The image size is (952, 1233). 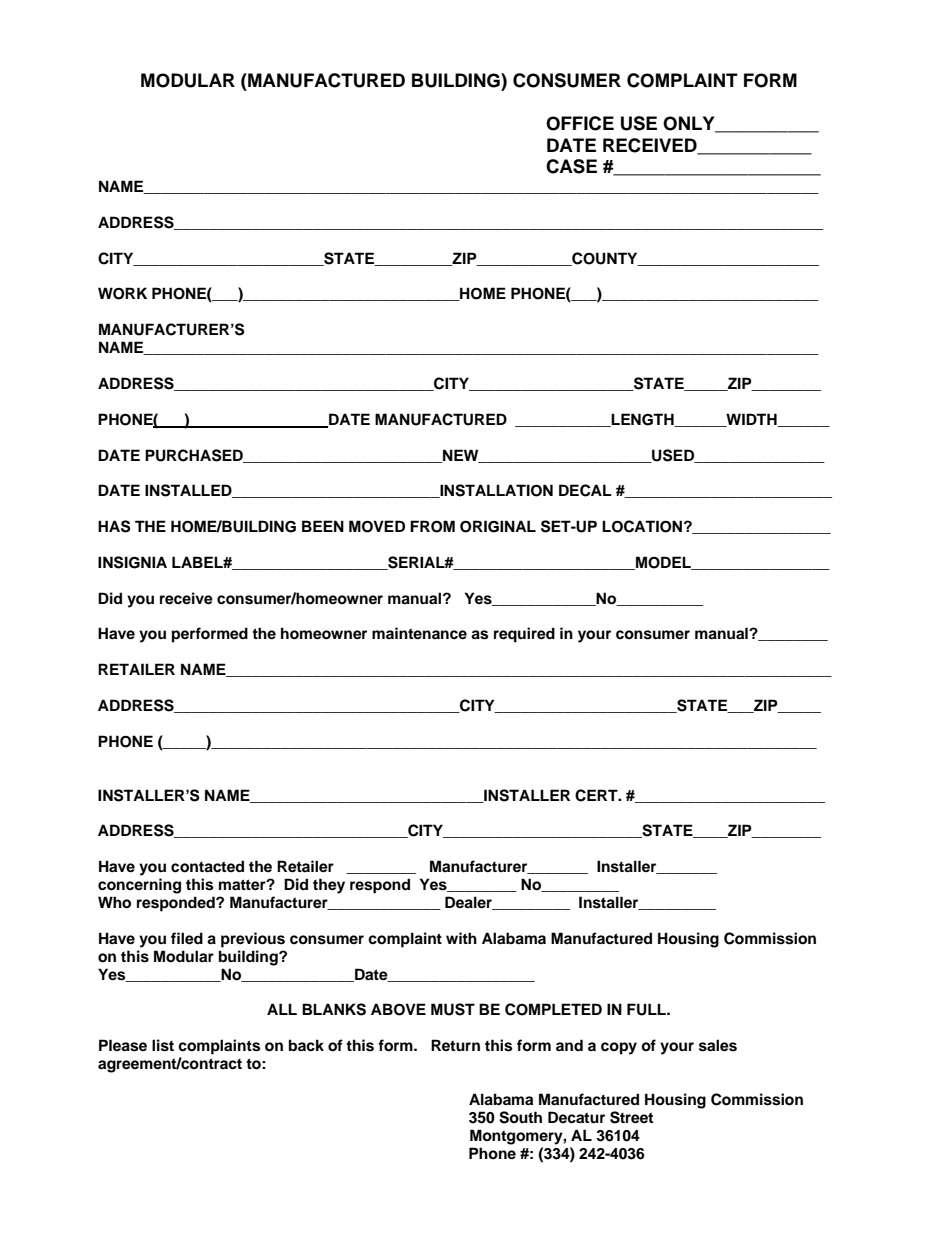 What do you see at coordinates (455, 1045) in the screenshot?
I see `Return` at bounding box center [455, 1045].
